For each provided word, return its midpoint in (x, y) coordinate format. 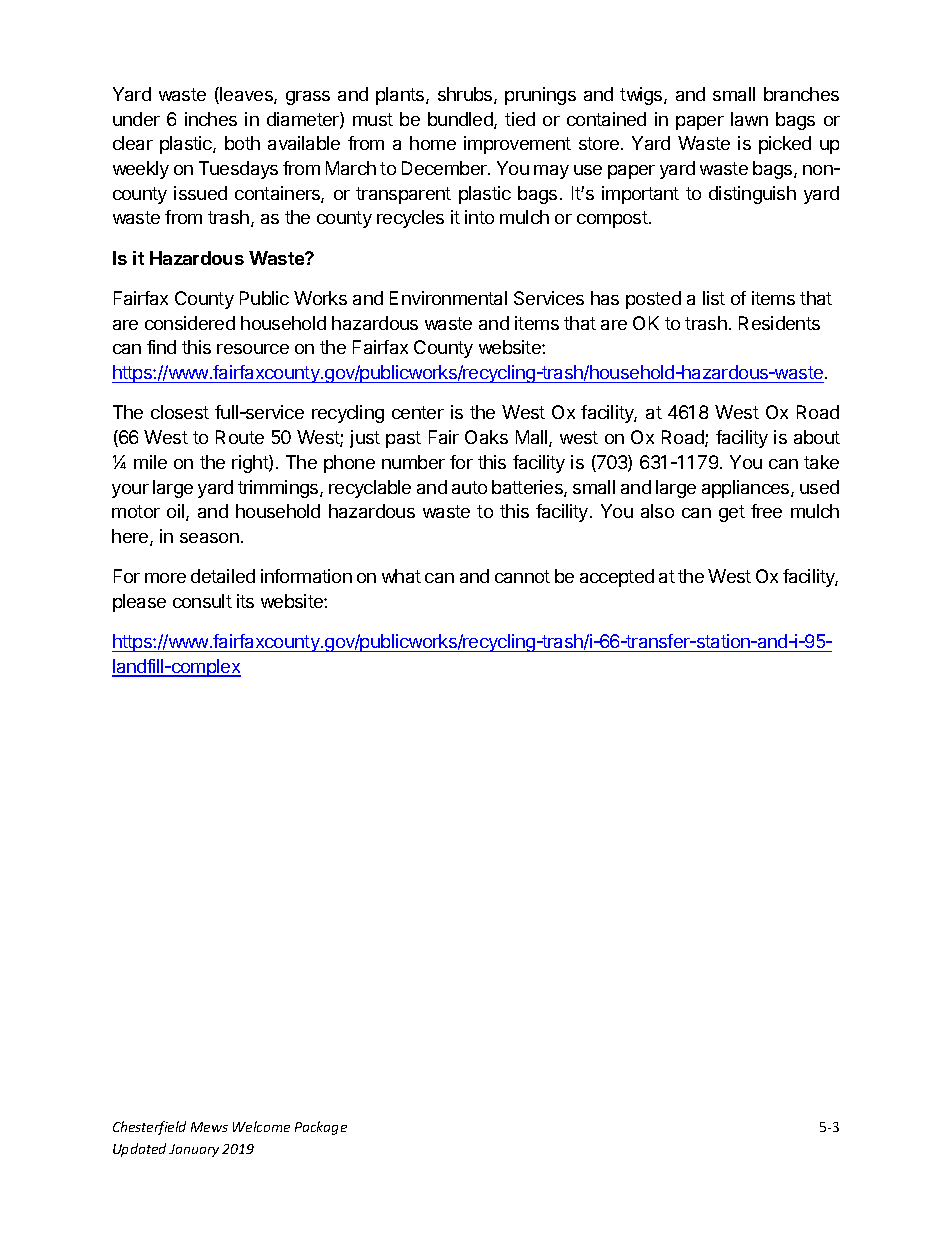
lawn (749, 119)
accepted (617, 578)
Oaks (486, 437)
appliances (747, 489)
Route (240, 437)
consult (202, 601)
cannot (522, 576)
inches (211, 119)
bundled (461, 120)
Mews (209, 1127)
